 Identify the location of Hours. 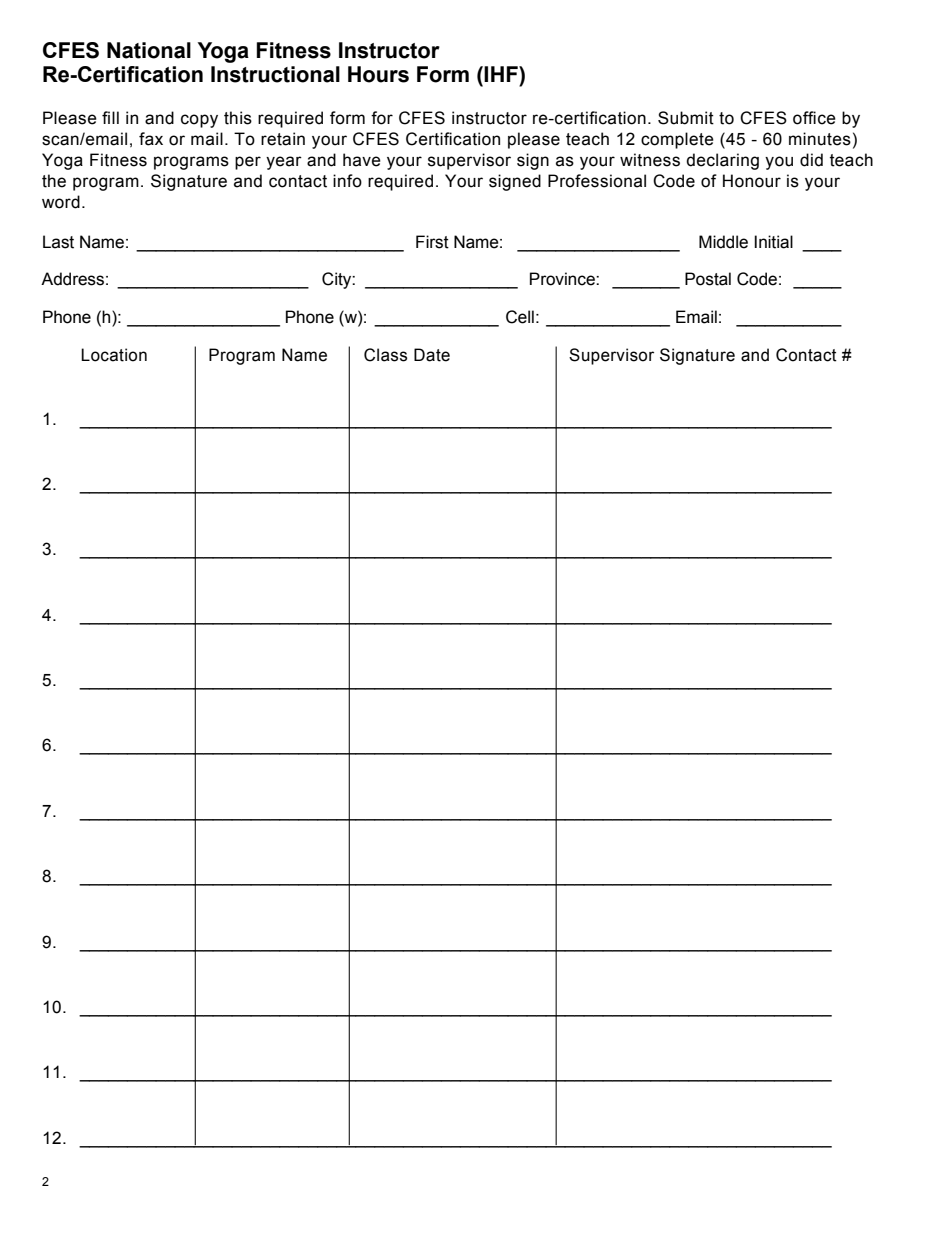
(378, 74).
